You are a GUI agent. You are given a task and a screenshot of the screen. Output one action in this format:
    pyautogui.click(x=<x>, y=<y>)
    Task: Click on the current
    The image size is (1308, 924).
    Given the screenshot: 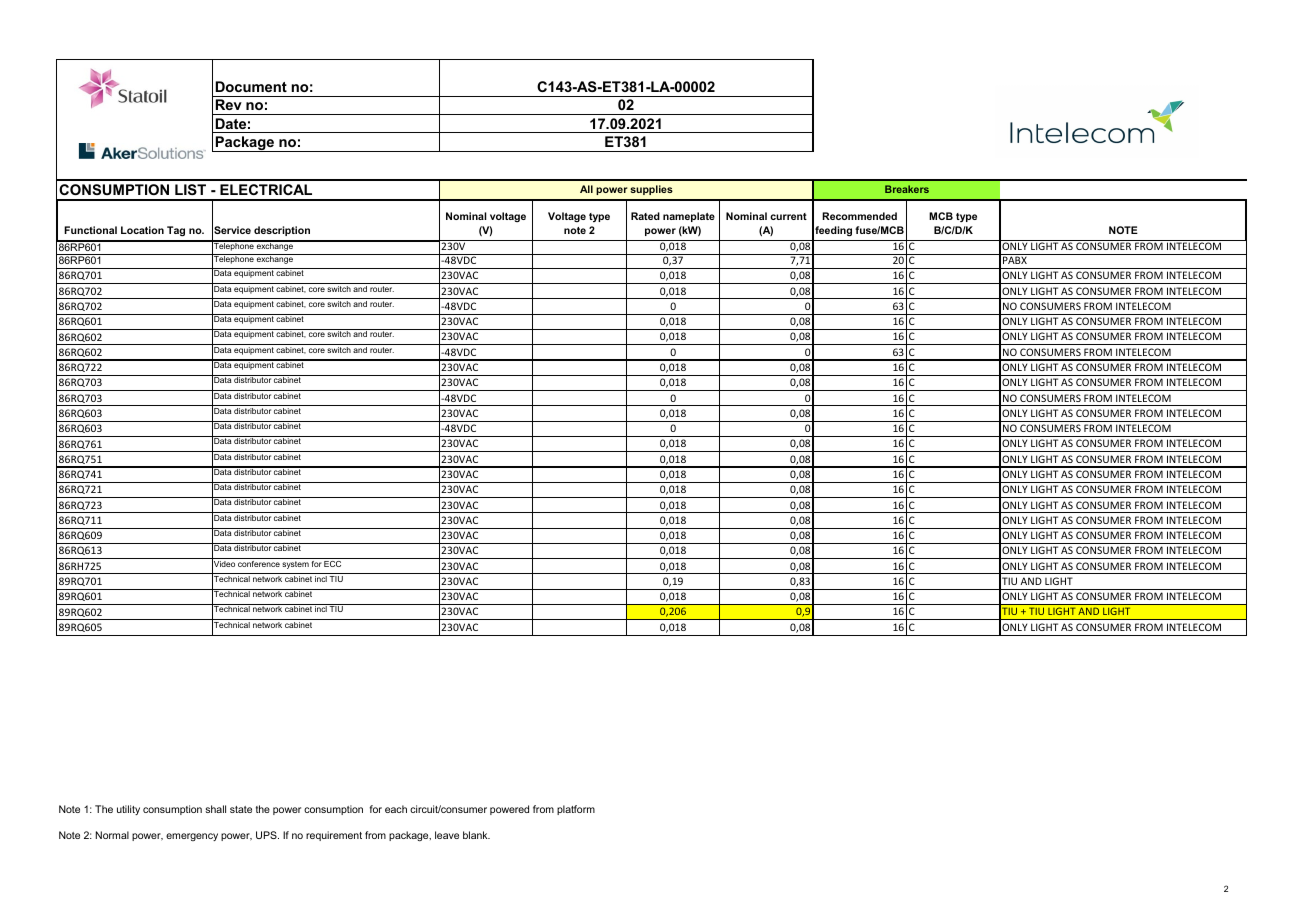 What is the action you would take?
    pyautogui.click(x=788, y=216)
